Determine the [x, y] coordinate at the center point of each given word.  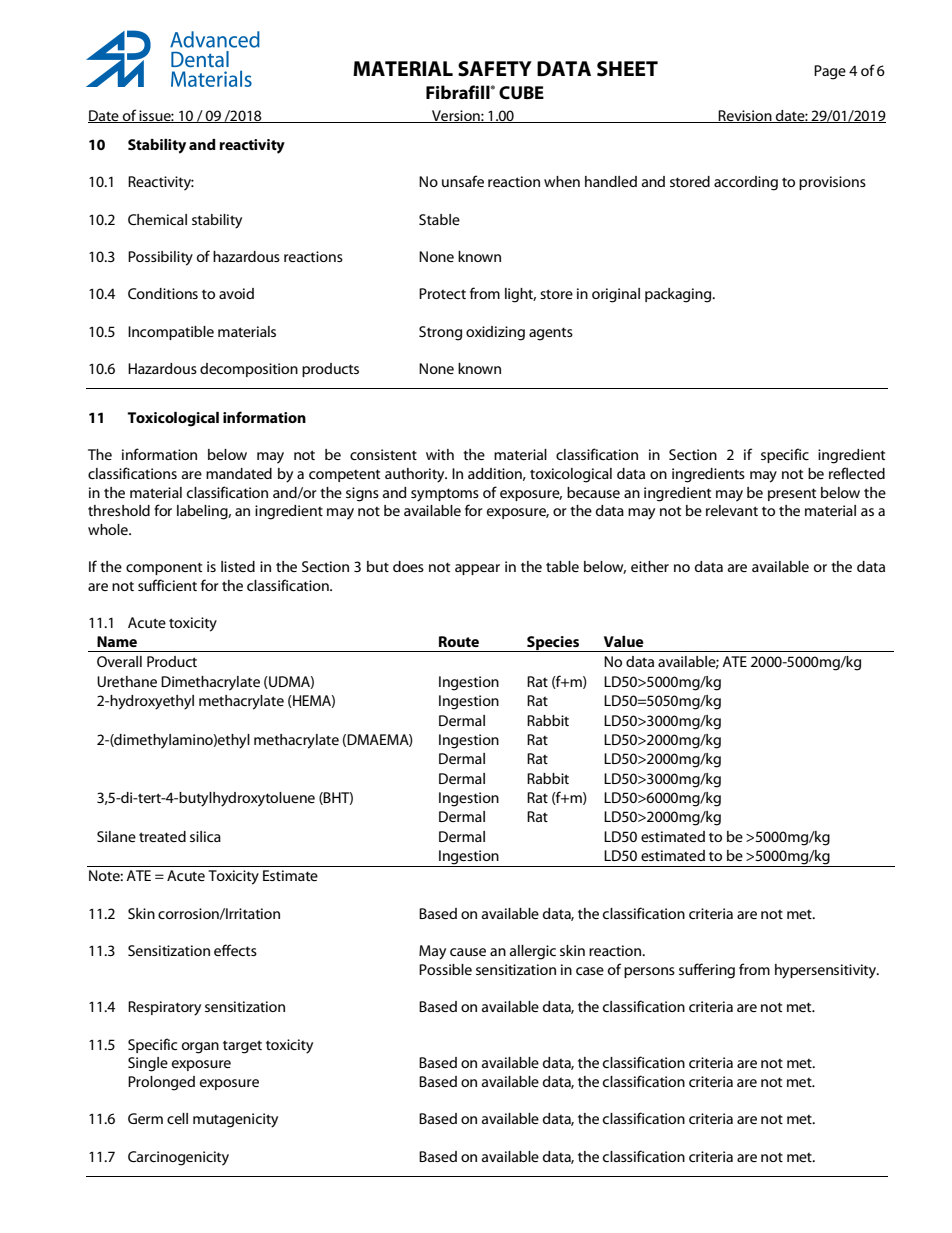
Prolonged [161, 1083]
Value [624, 641]
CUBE [521, 93]
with [440, 454]
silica [205, 836]
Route [459, 641]
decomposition [249, 370]
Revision [745, 116]
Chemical [157, 219]
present [792, 494]
